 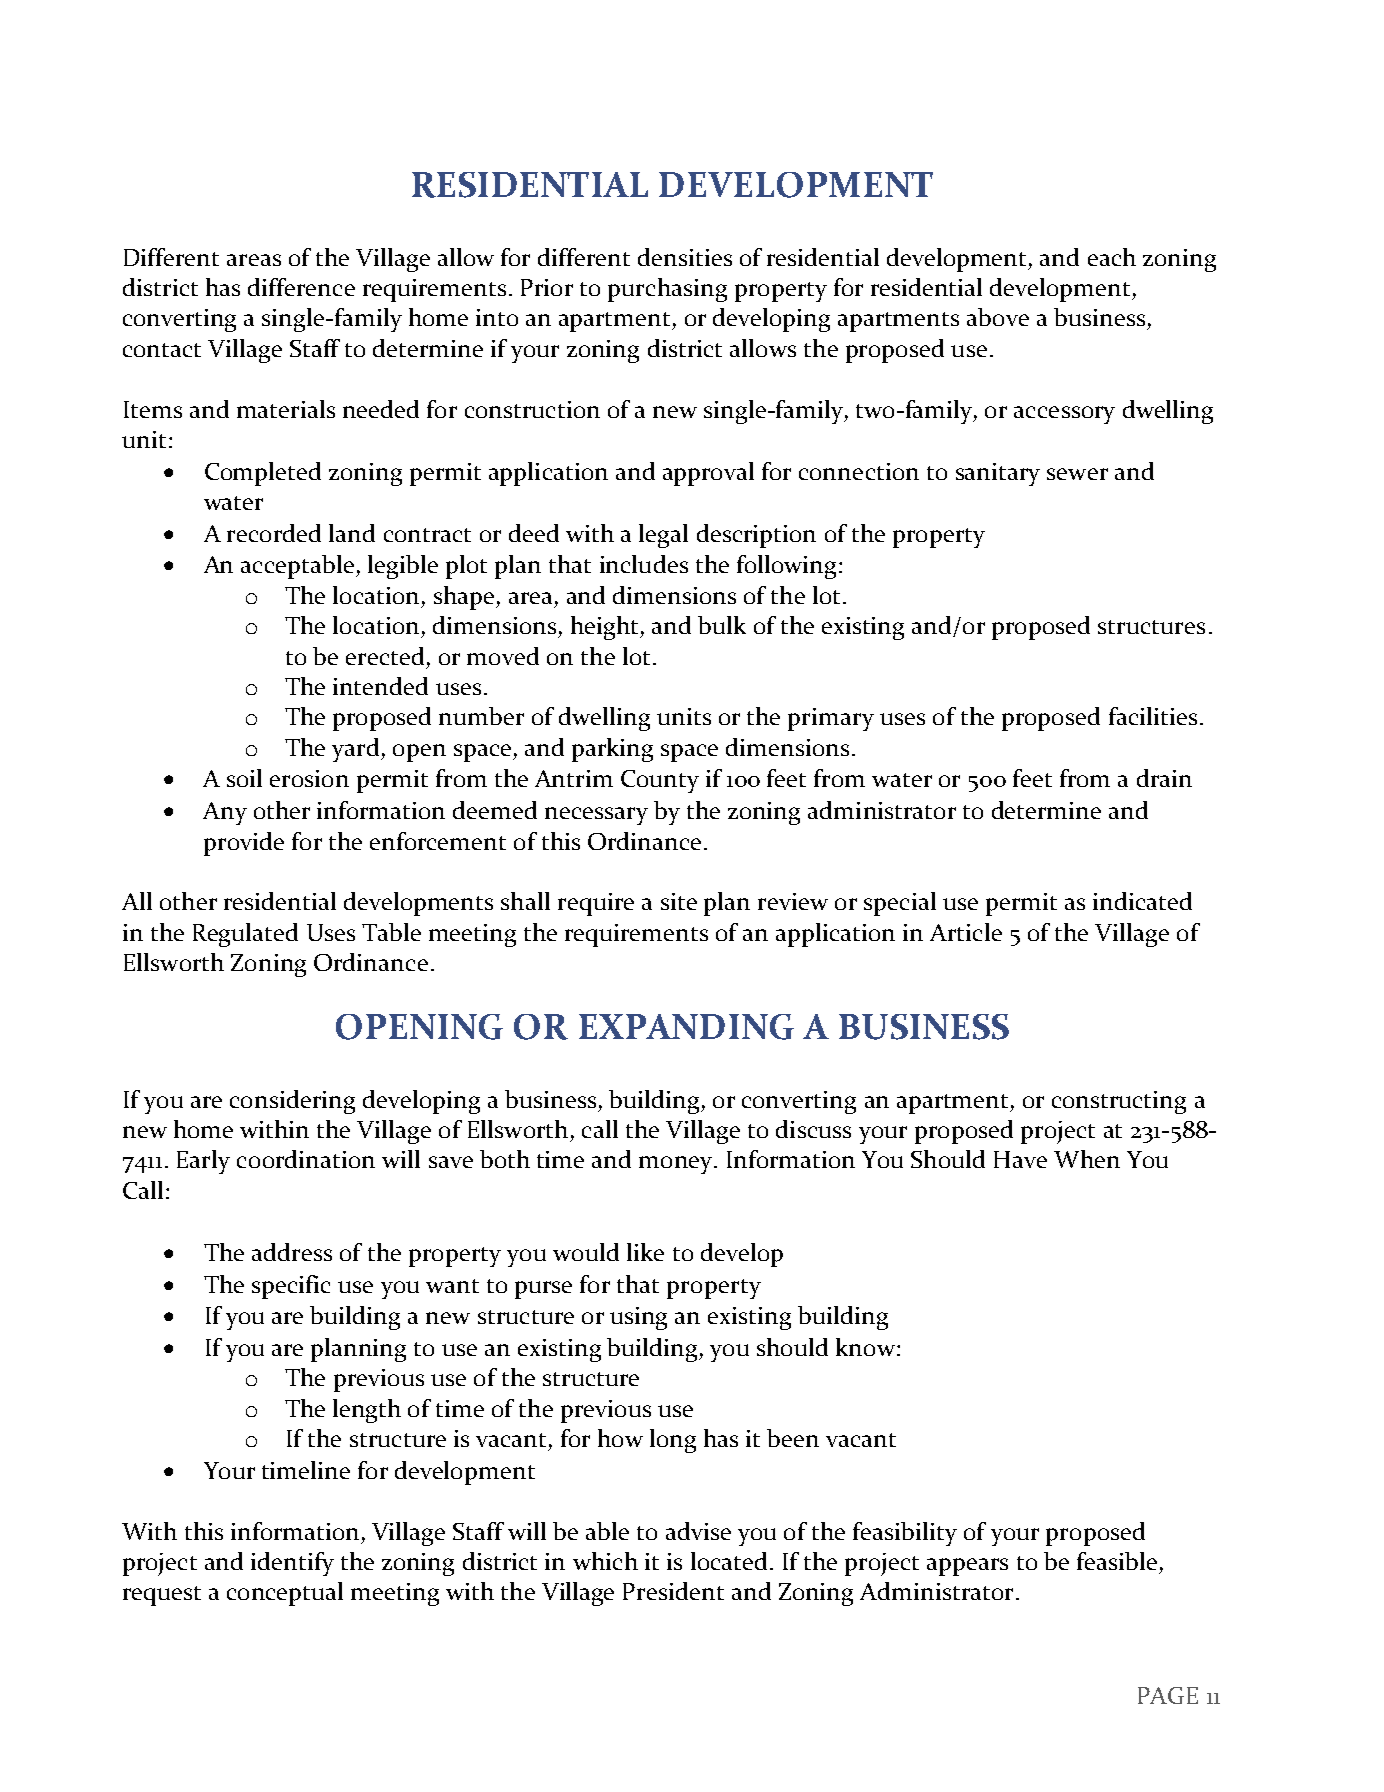 What do you see at coordinates (998, 317) in the screenshot?
I see `above` at bounding box center [998, 317].
